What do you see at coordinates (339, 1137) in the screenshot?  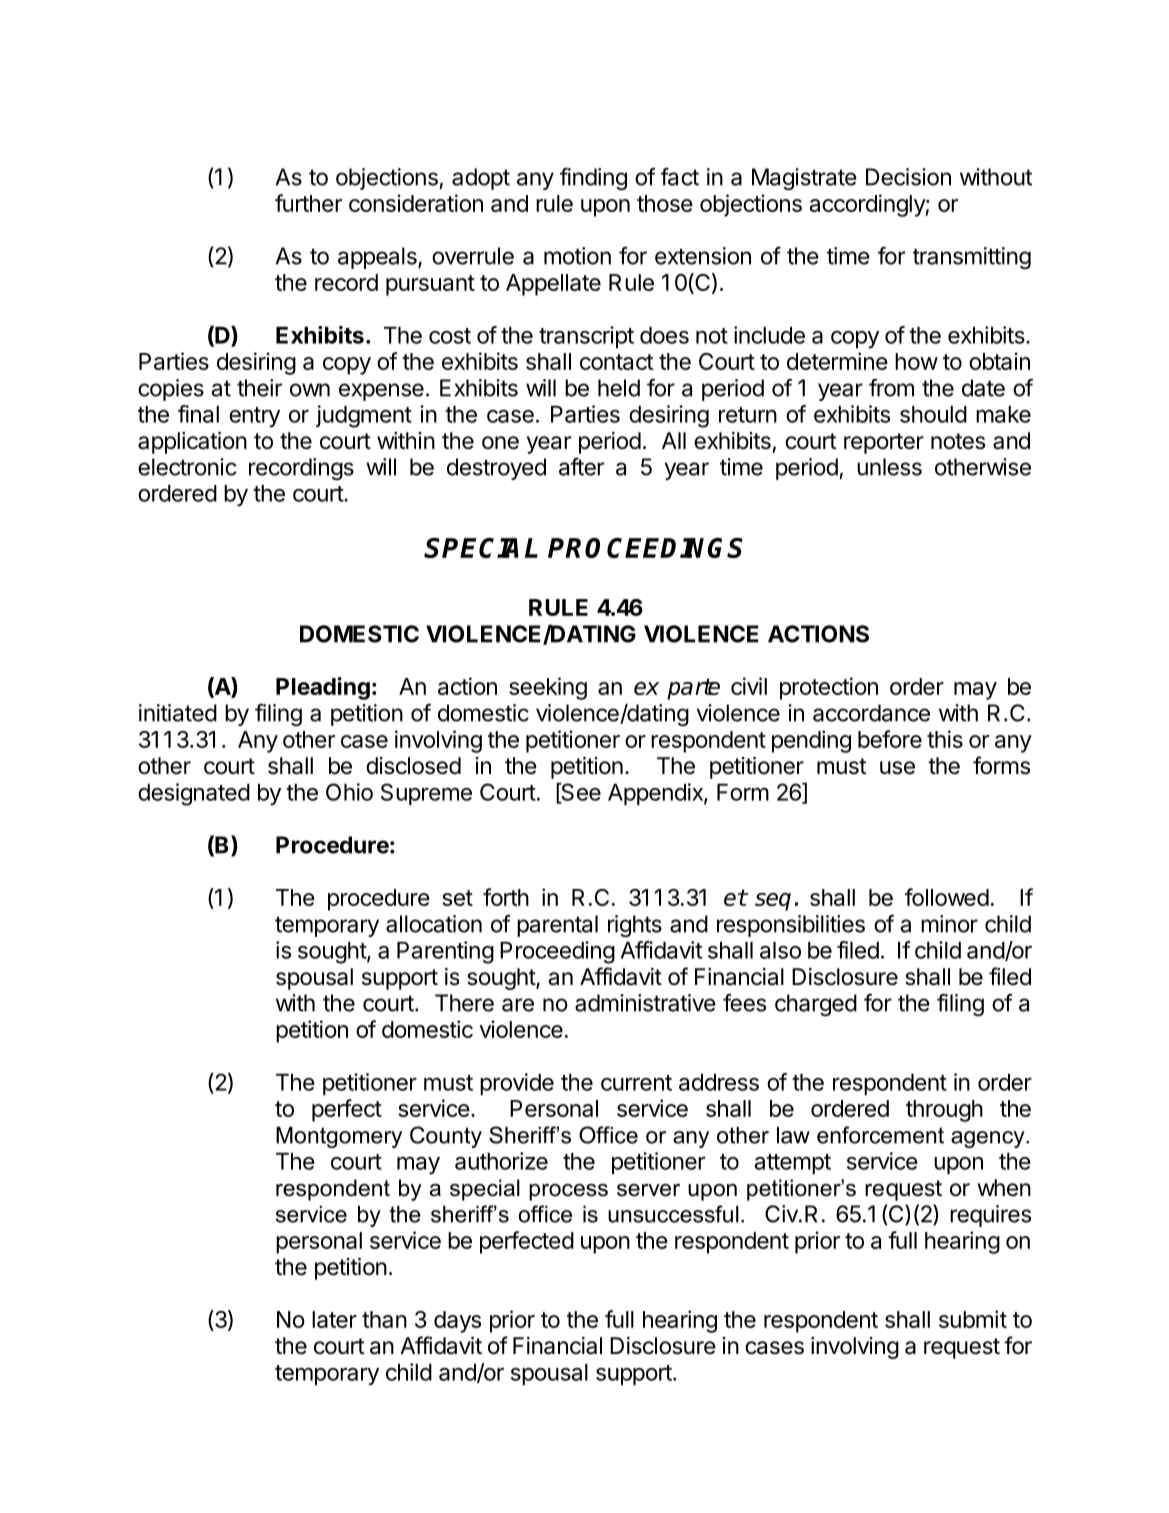 I see `Montgomery` at bounding box center [339, 1137].
